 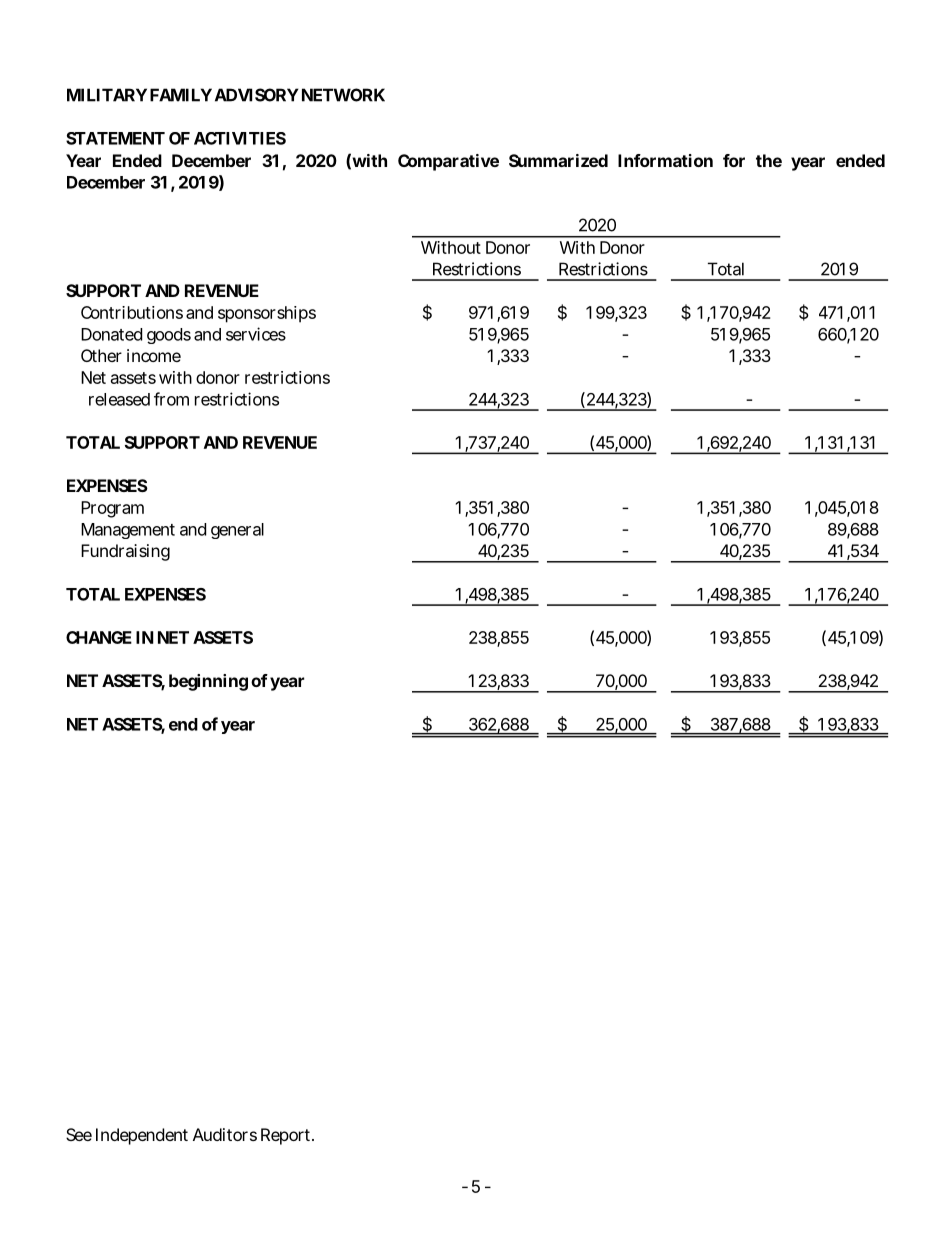 I want to click on STATEMENT, so click(x=115, y=138).
